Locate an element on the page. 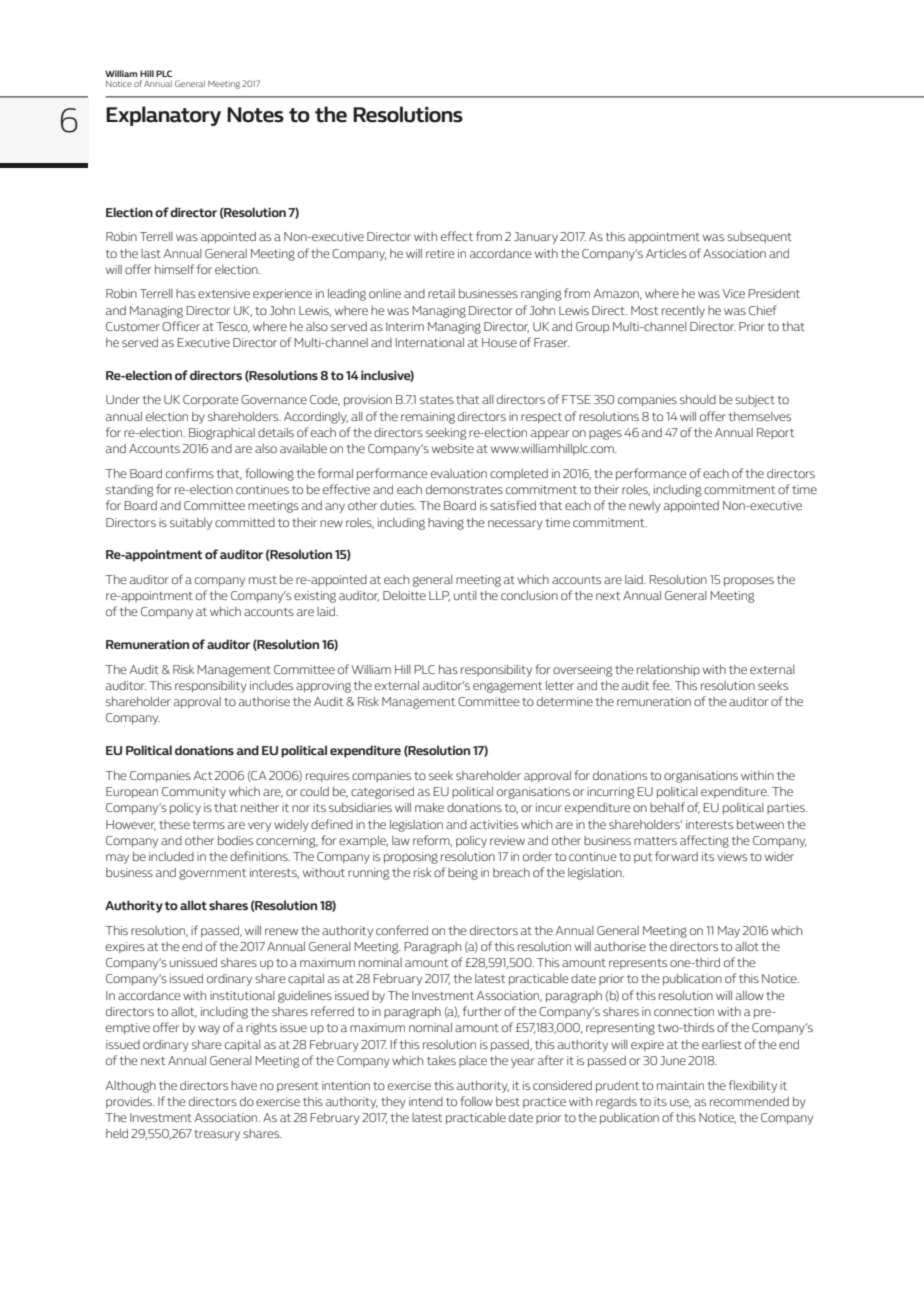 This page has height=1308, width=924. retire is located at coordinates (440, 253).
